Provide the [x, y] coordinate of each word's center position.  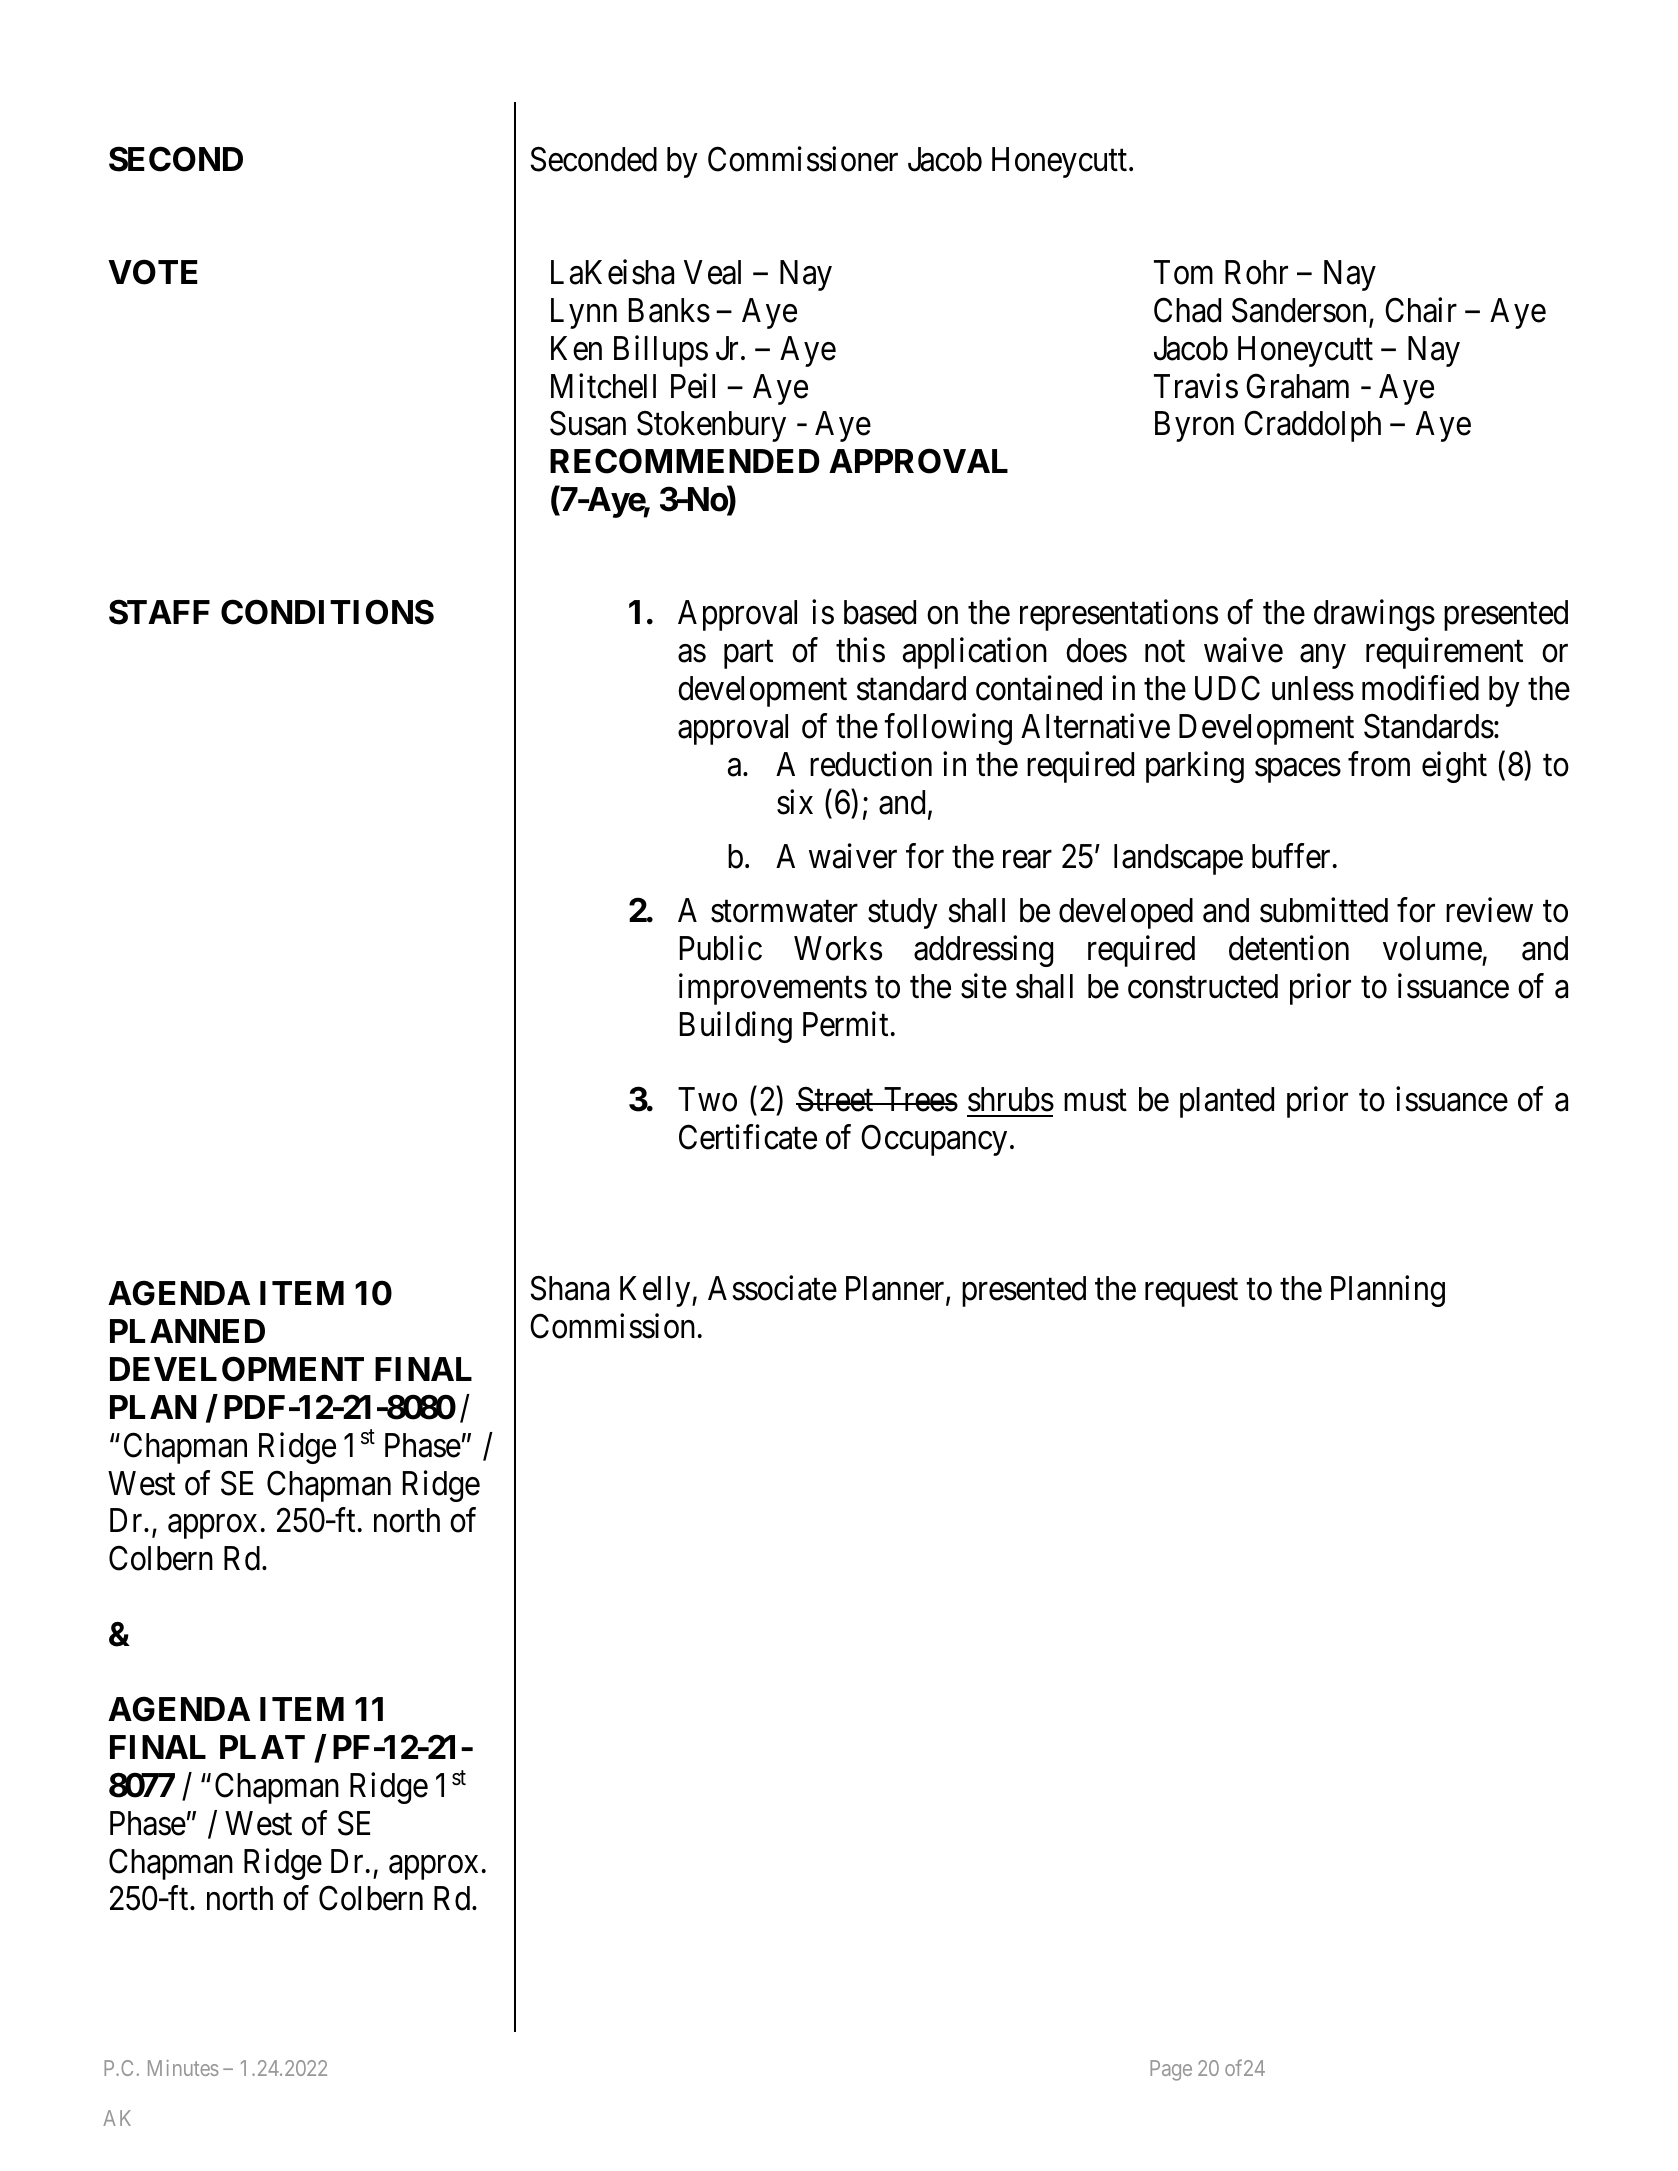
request [1191, 1293]
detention [1289, 948]
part [748, 655]
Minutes [183, 2068]
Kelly [656, 1291]
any [1323, 657]
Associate [772, 1288]
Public [721, 948]
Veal [712, 272]
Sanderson [1301, 311]
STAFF [159, 612]
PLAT [262, 1747]
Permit [845, 1024]
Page [1171, 2070]
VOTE [153, 272]
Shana [570, 1288]
